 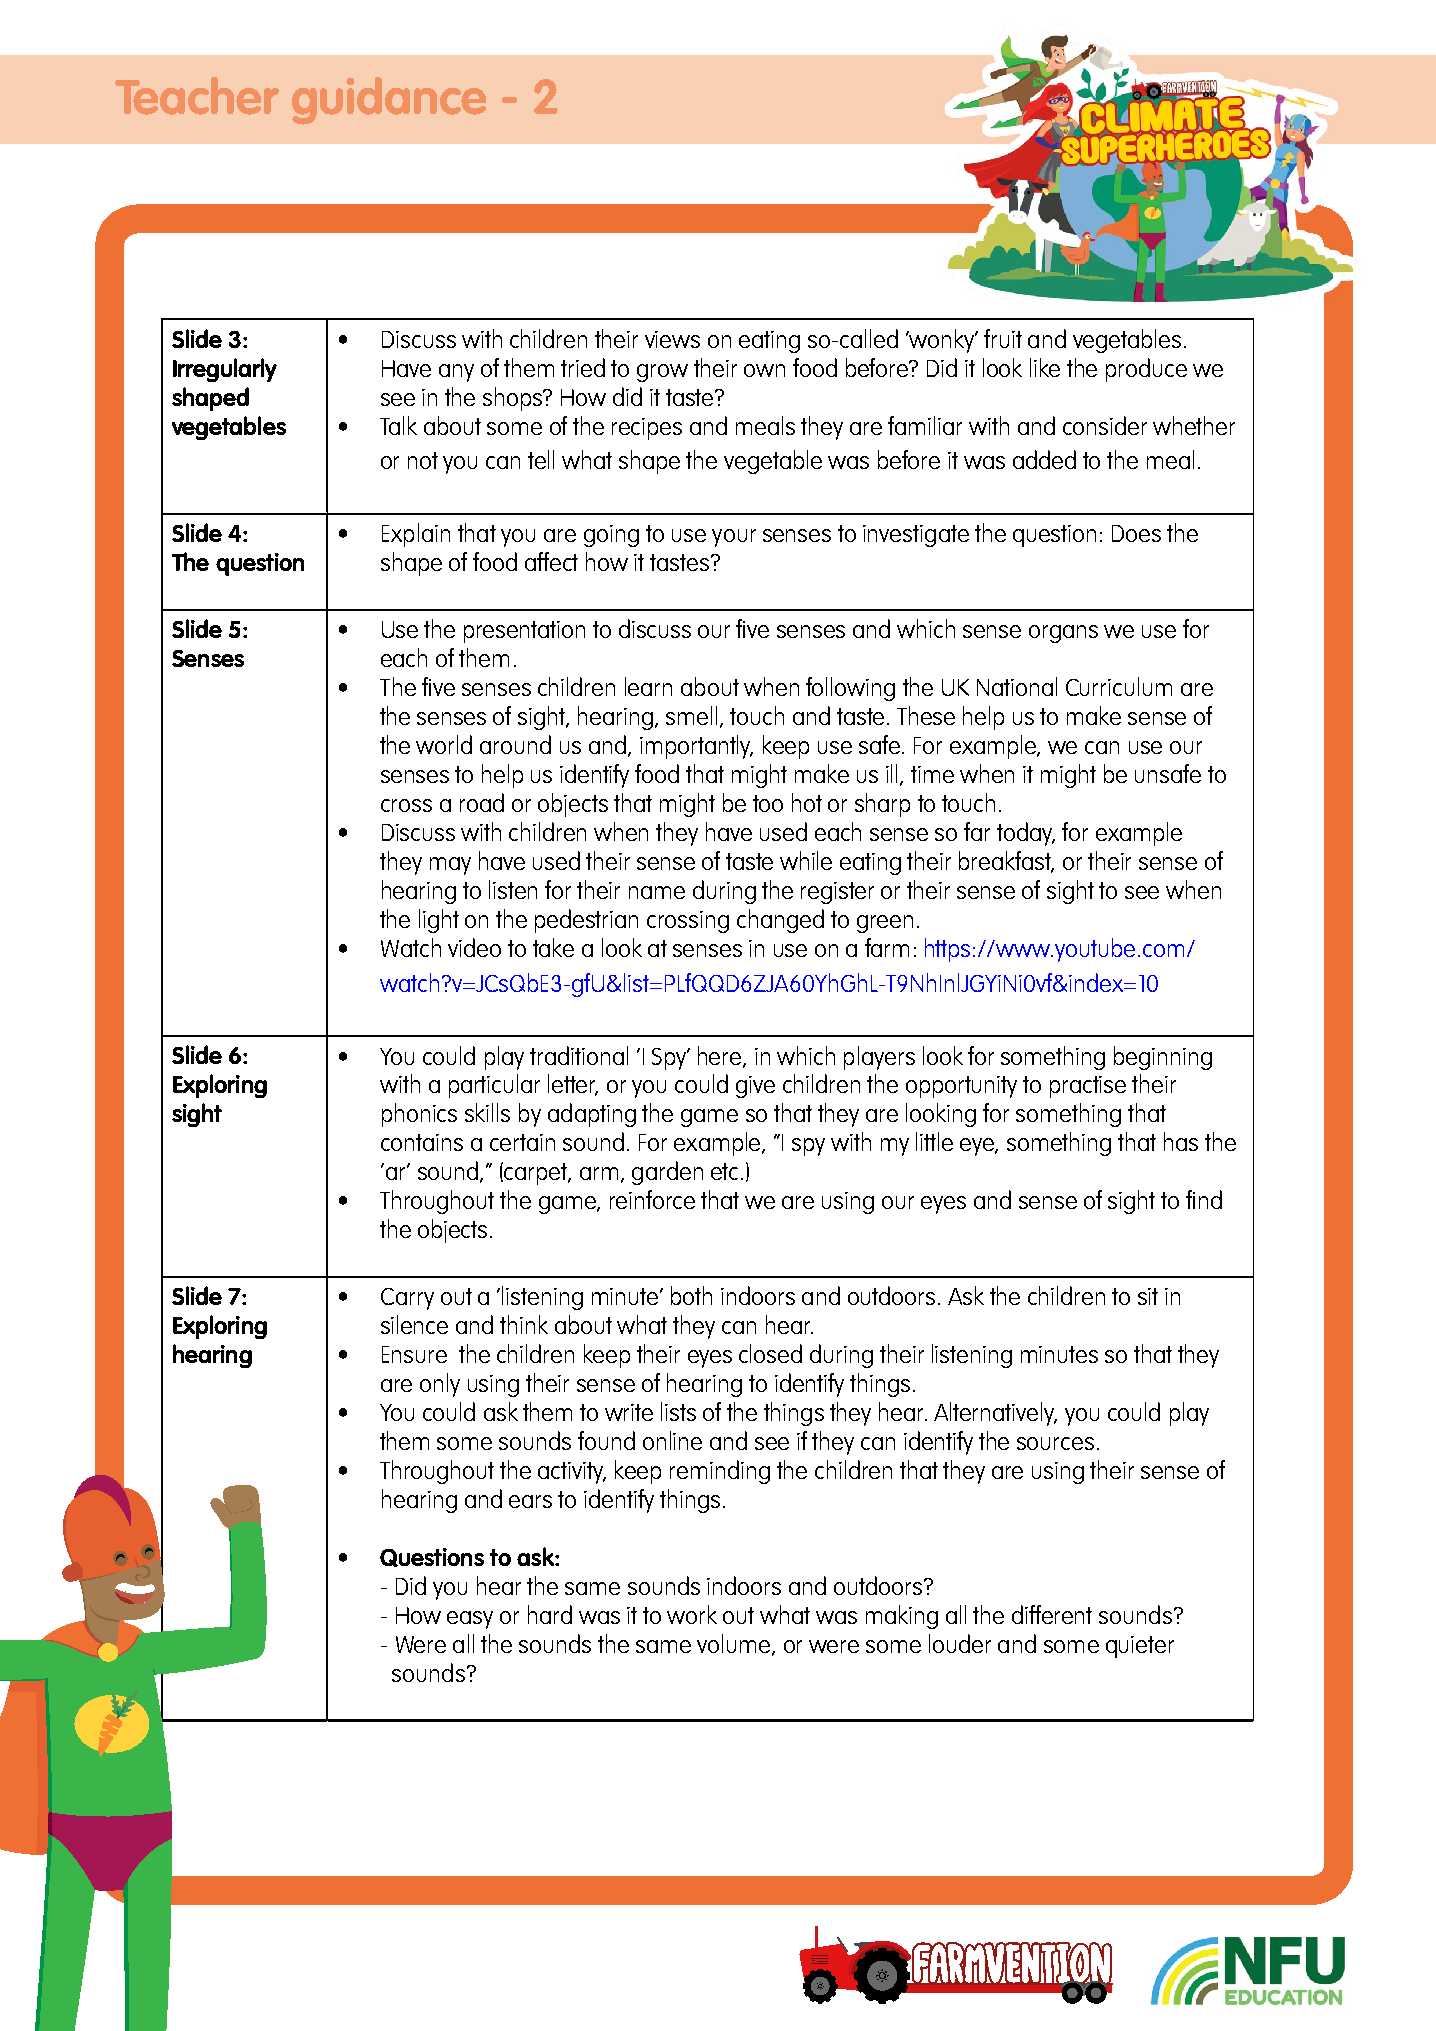 What do you see at coordinates (389, 101) in the page?
I see `guidance` at bounding box center [389, 101].
